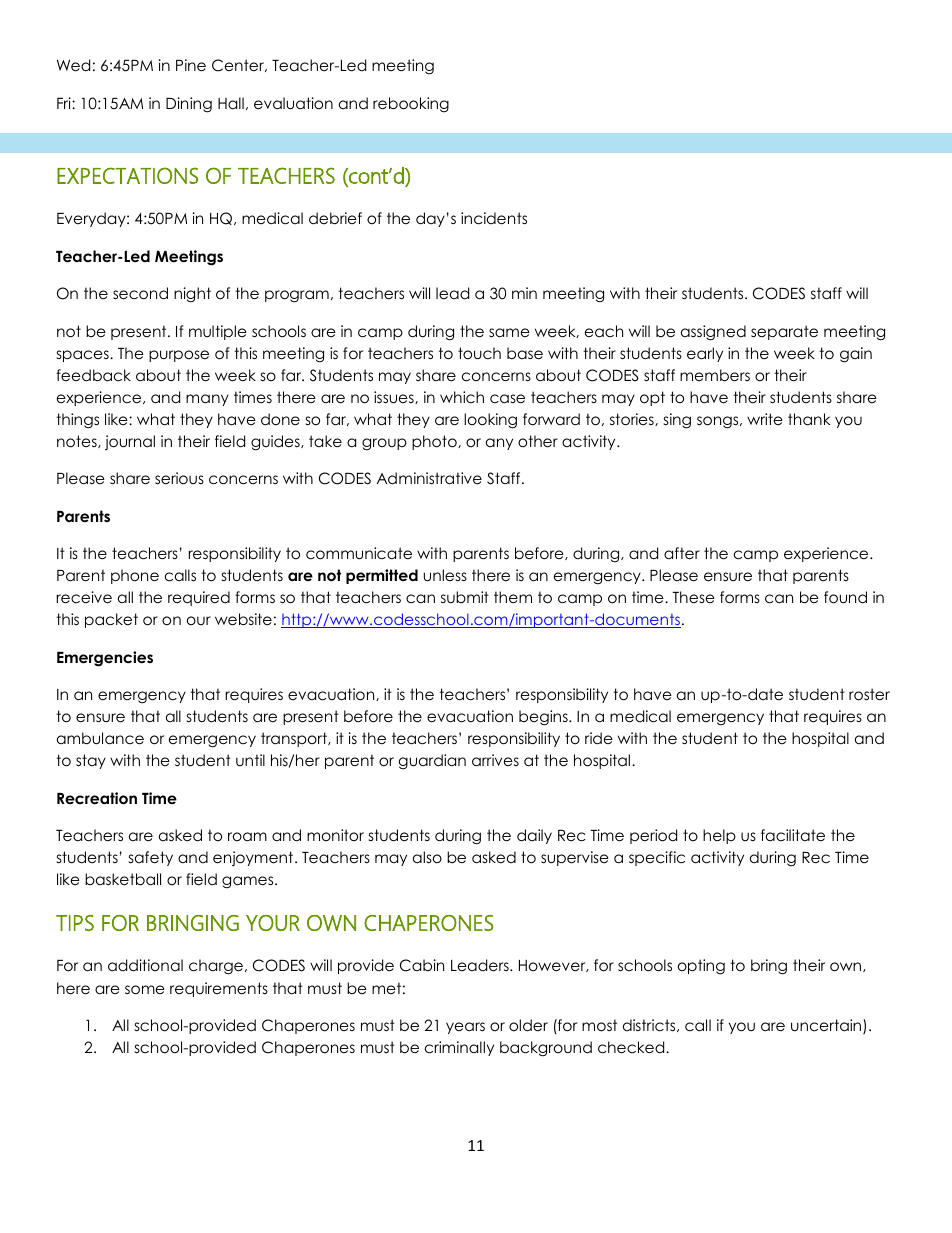 The image size is (952, 1233). Describe the element at coordinates (784, 332) in the image. I see `separate` at that location.
